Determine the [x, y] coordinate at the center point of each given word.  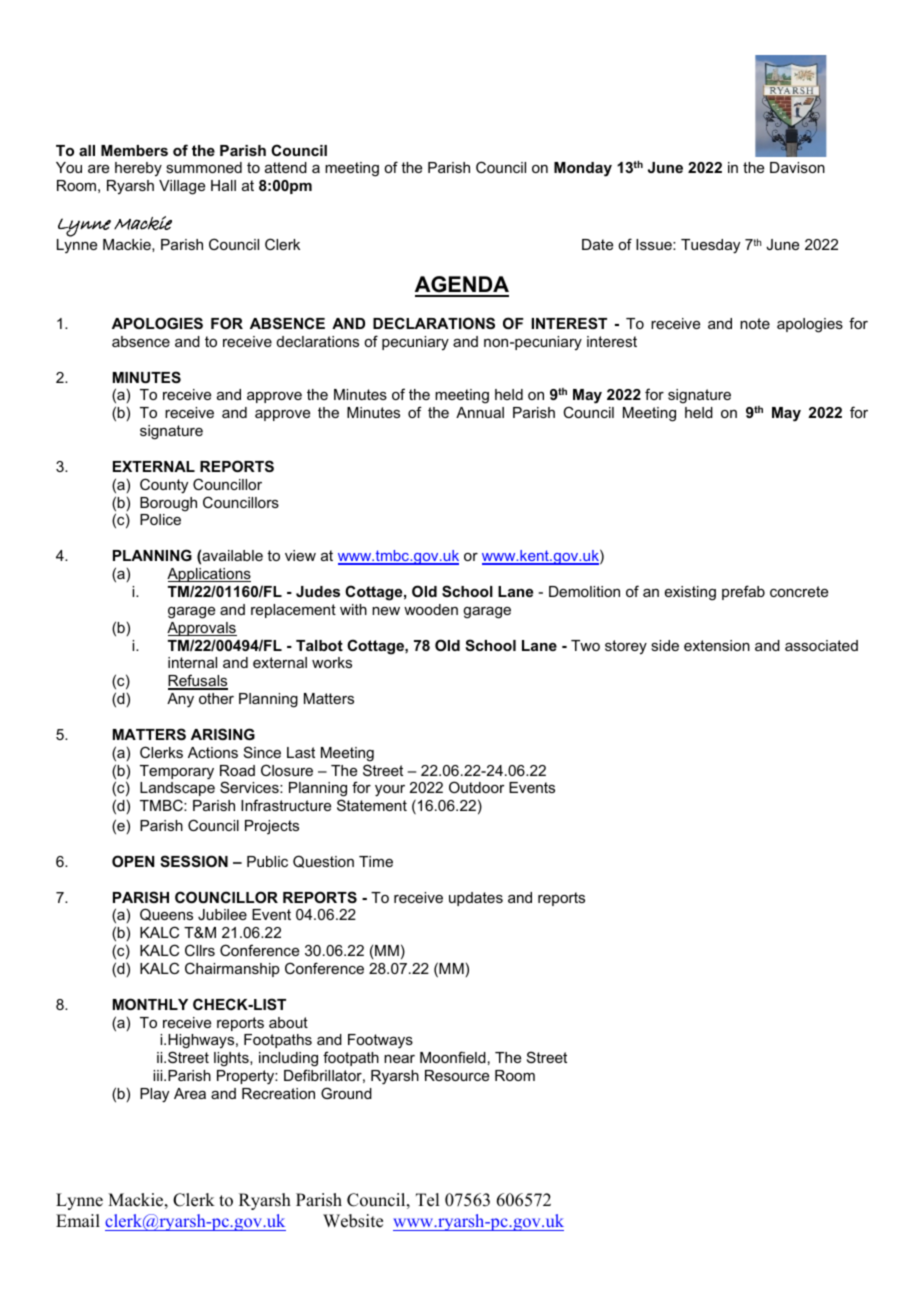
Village [182, 187]
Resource [457, 1075]
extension [717, 645]
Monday [583, 169]
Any [180, 700]
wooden [431, 609]
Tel [427, 1200]
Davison [797, 167]
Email [78, 1220]
